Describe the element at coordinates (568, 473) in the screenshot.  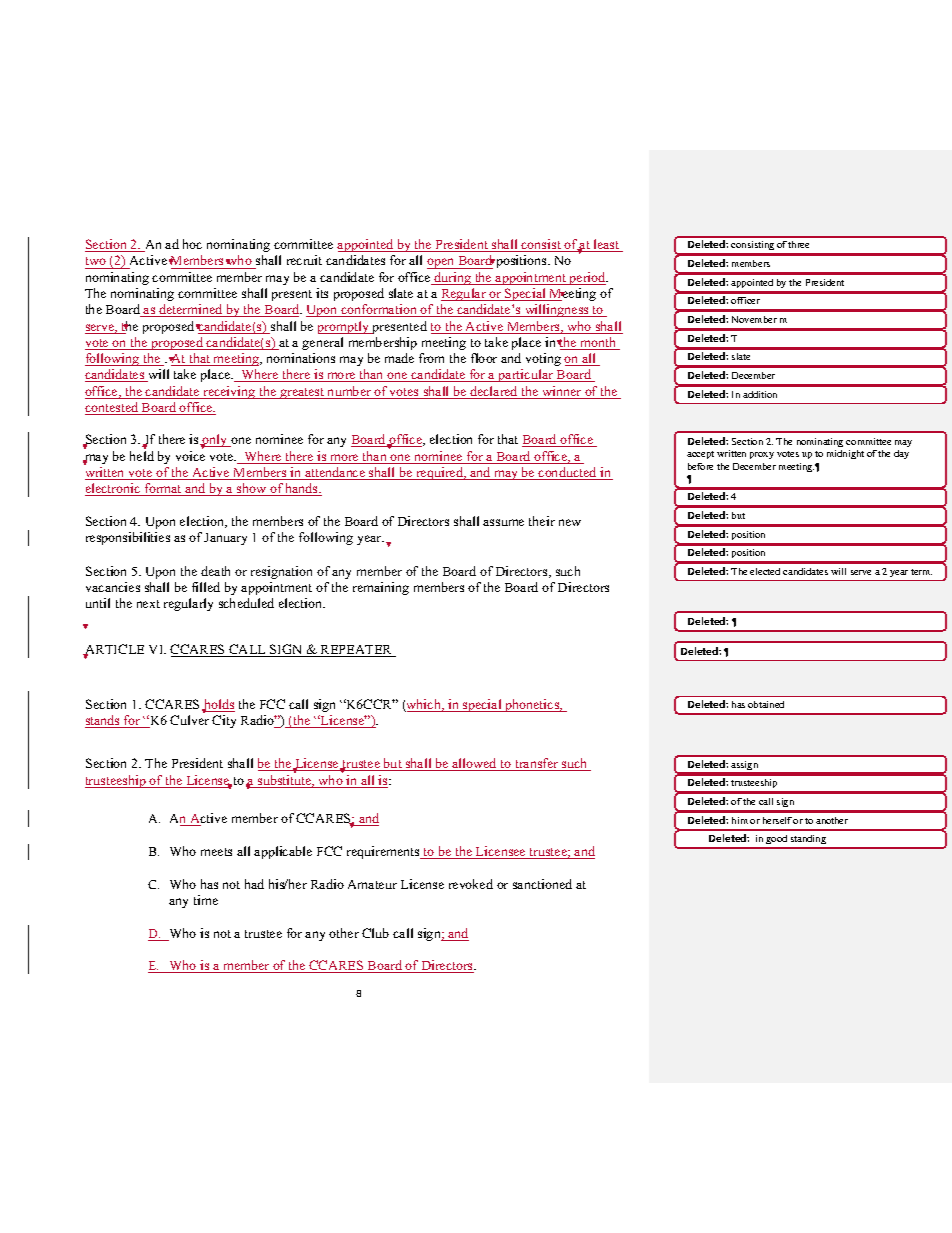
I see `conducted` at that location.
